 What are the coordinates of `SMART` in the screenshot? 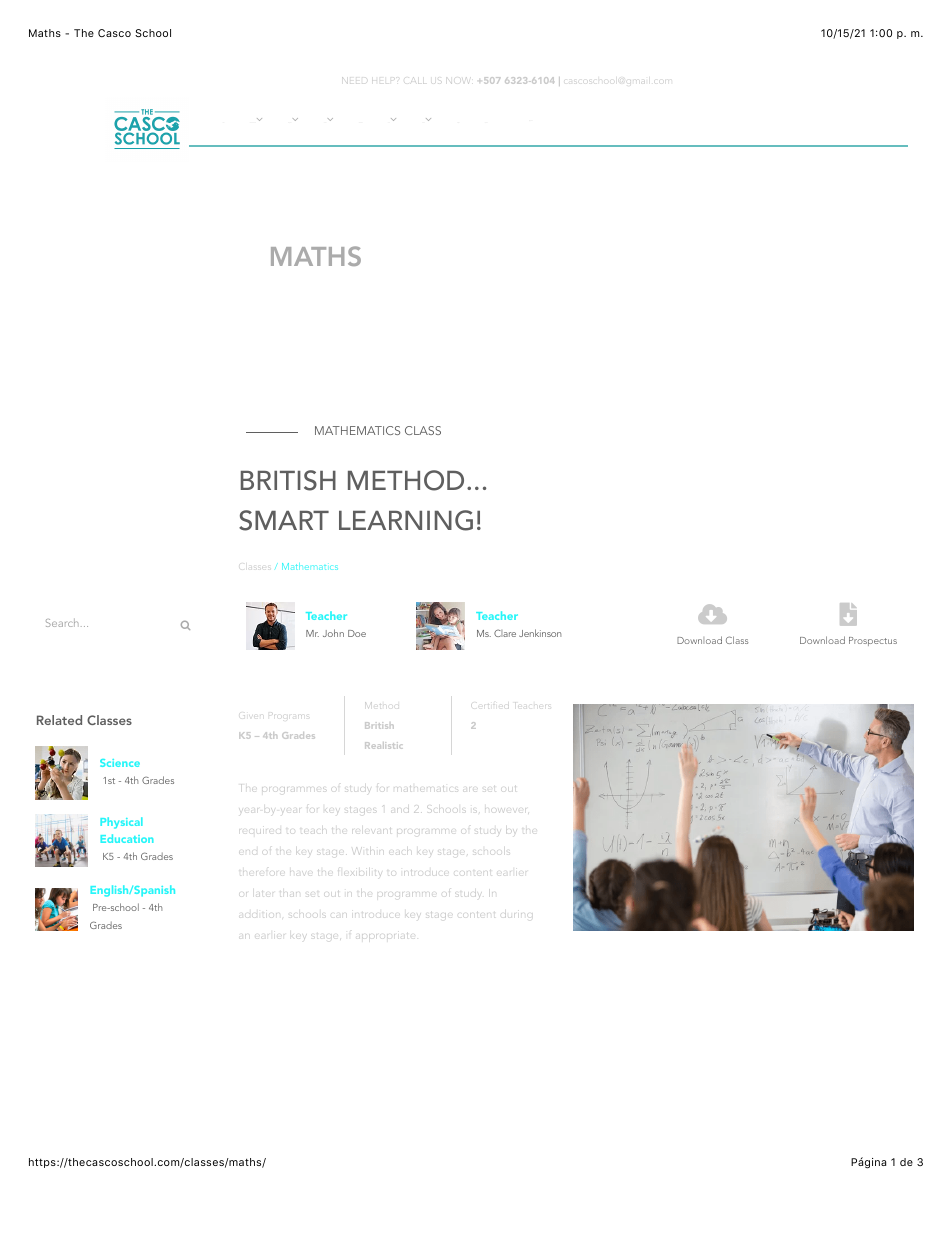 It's located at (284, 520).
